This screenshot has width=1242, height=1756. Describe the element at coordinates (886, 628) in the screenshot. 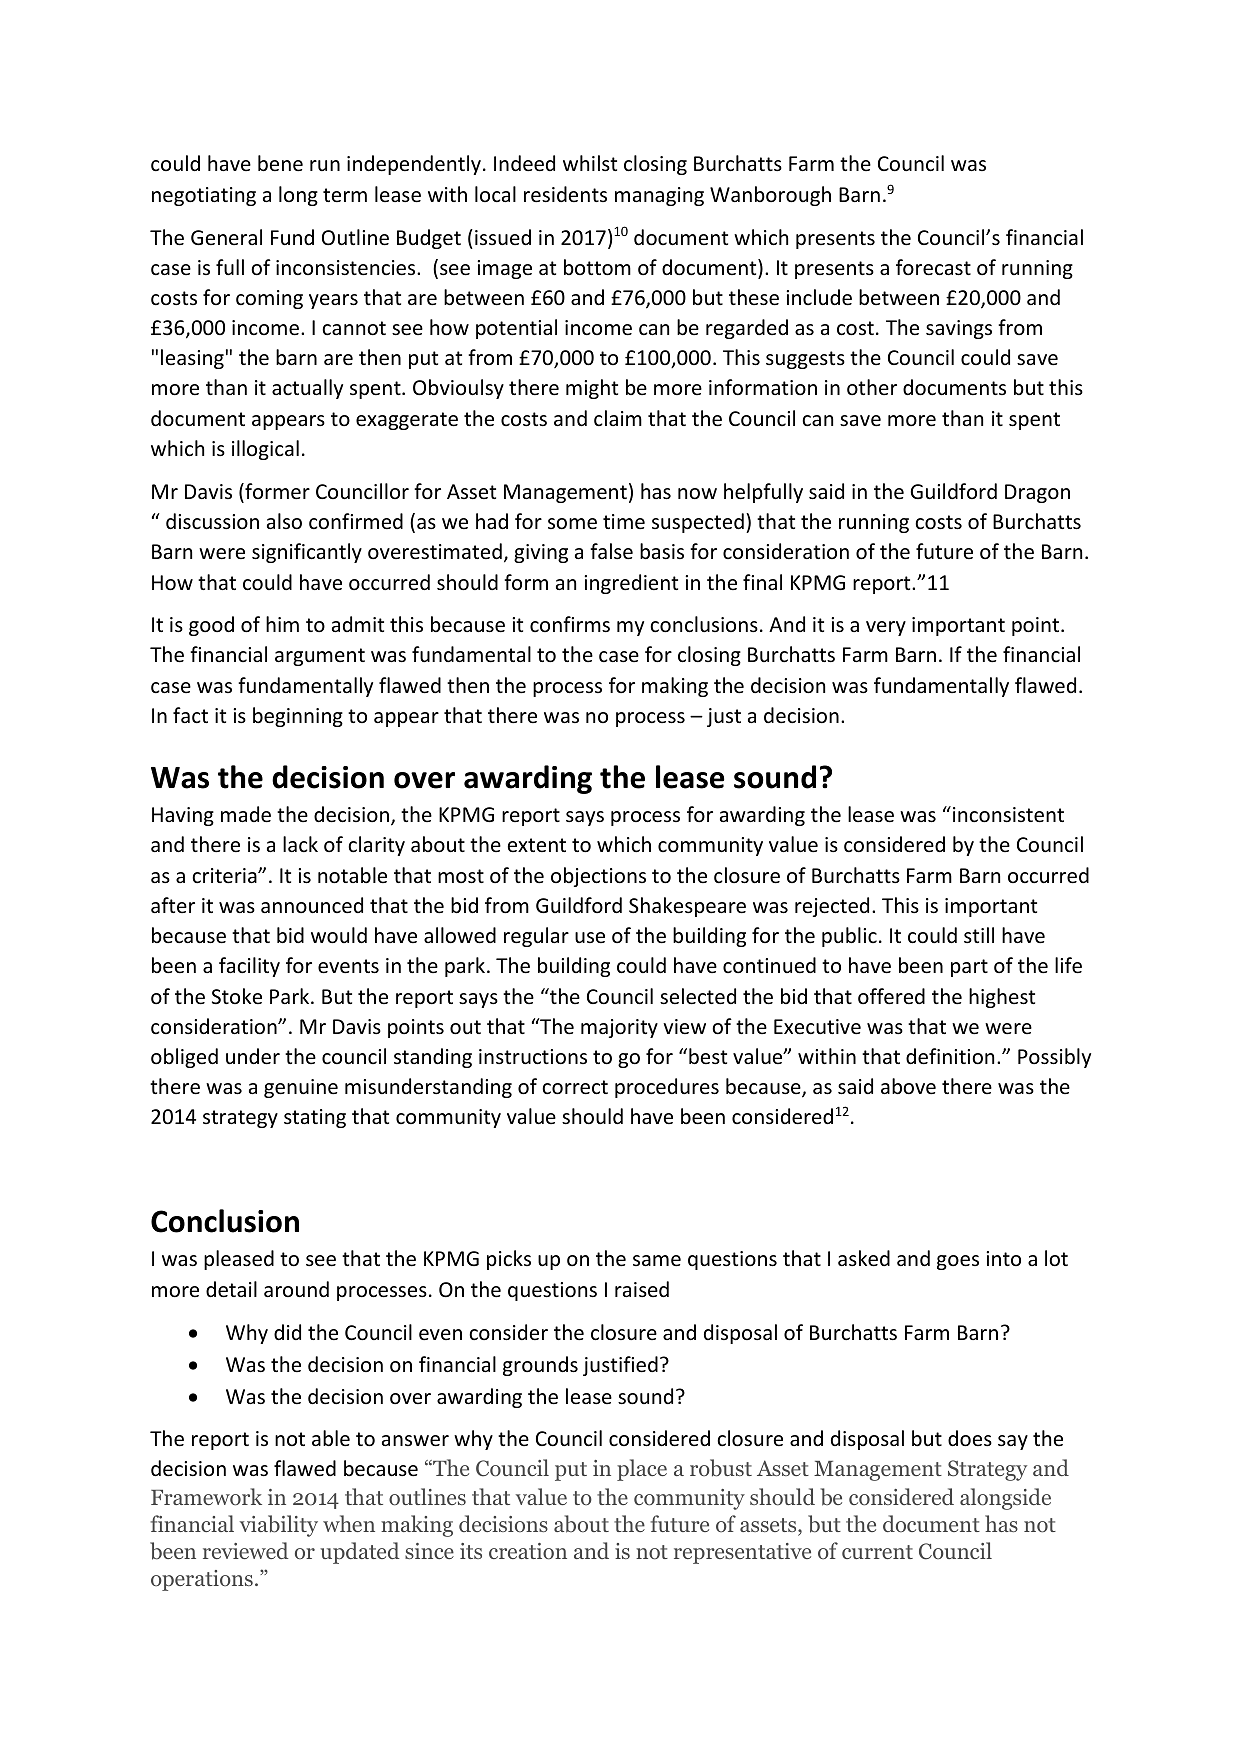

I see `very` at that location.
